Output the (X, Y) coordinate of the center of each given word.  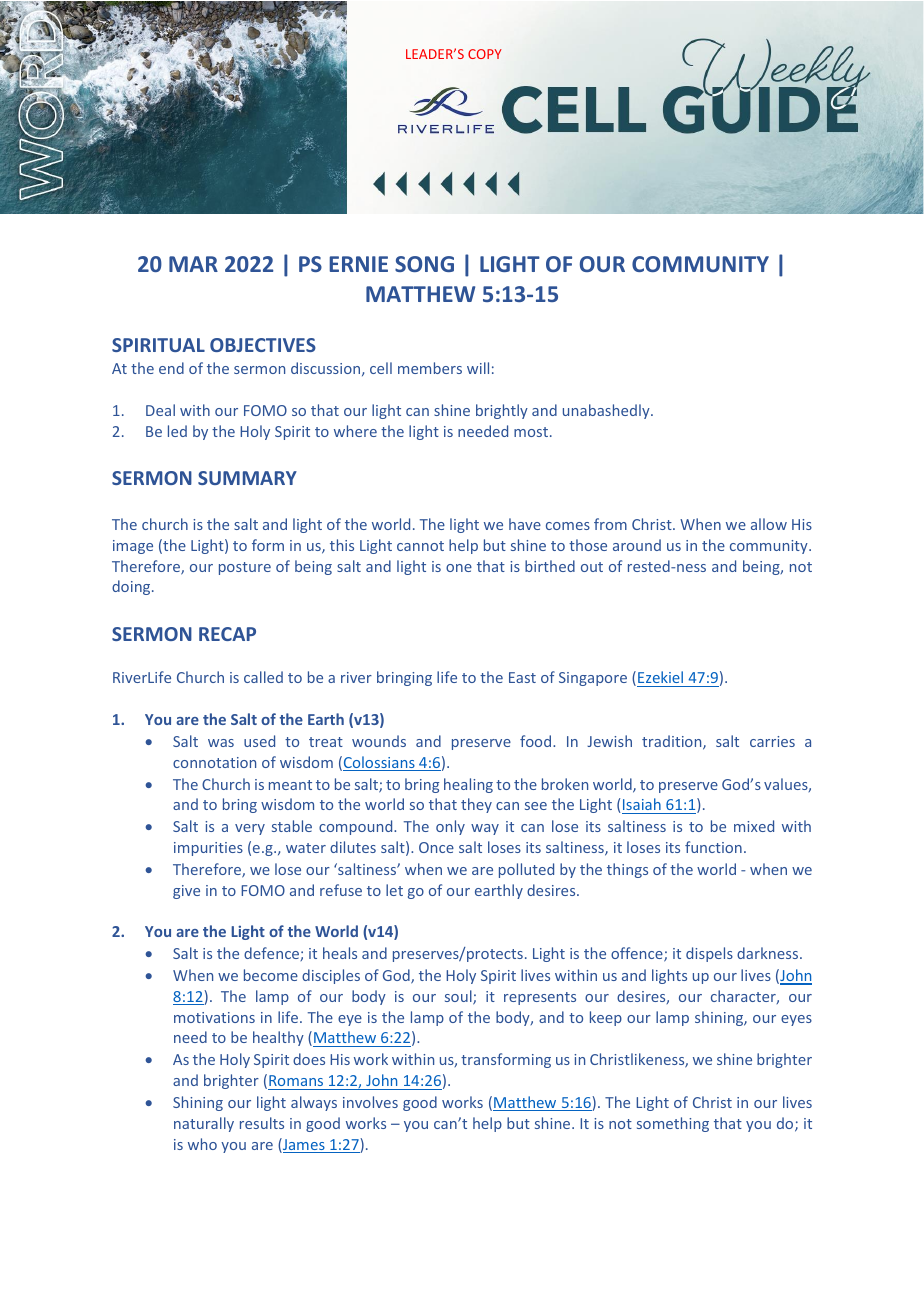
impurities (208, 849)
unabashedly (607, 411)
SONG (424, 264)
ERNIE (359, 264)
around (637, 545)
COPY (485, 54)
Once (436, 847)
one (459, 568)
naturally (204, 1124)
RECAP (227, 634)
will (478, 368)
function (713, 847)
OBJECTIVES (263, 345)
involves (370, 1102)
